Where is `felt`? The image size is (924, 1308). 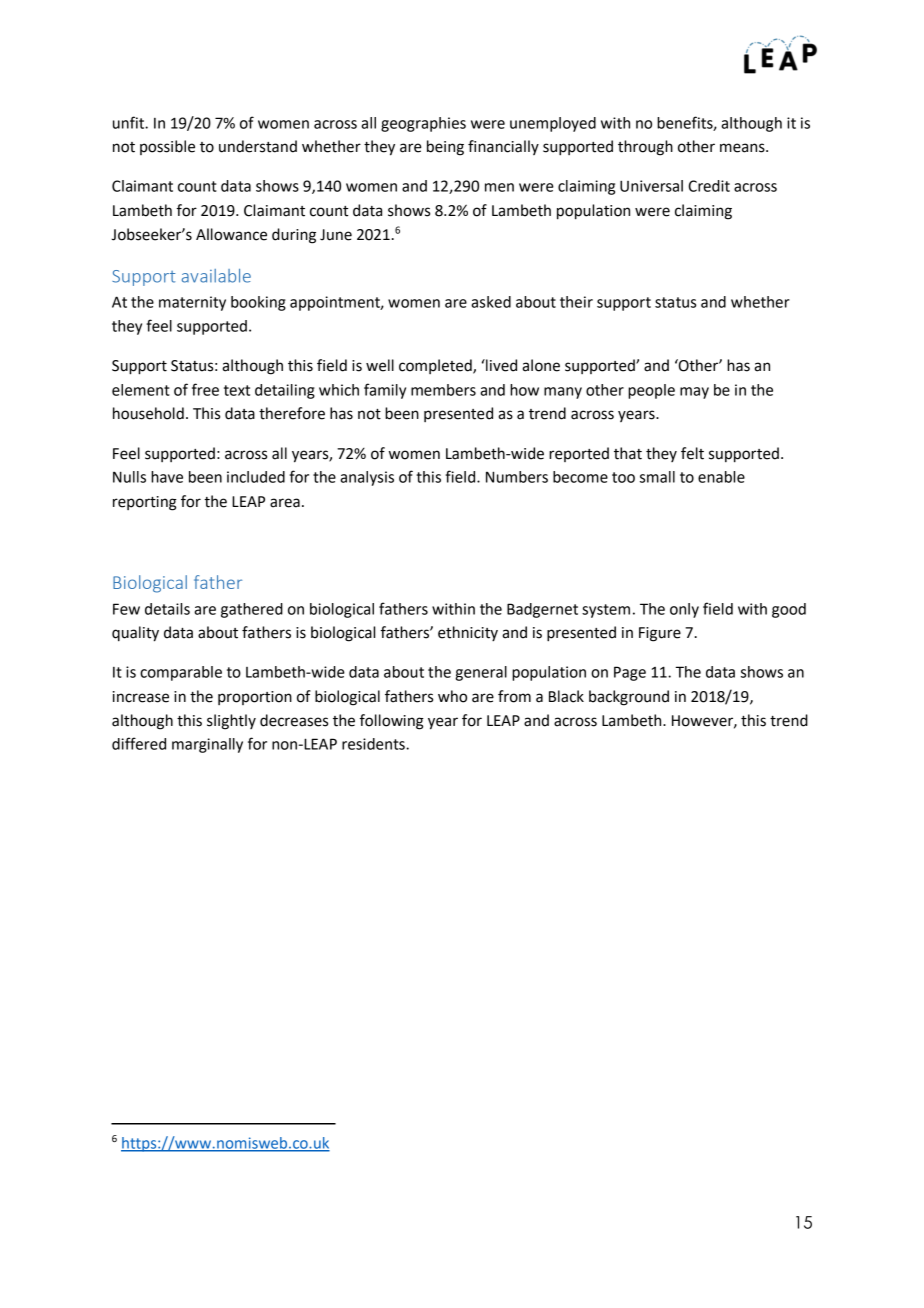 felt is located at coordinates (692, 453).
